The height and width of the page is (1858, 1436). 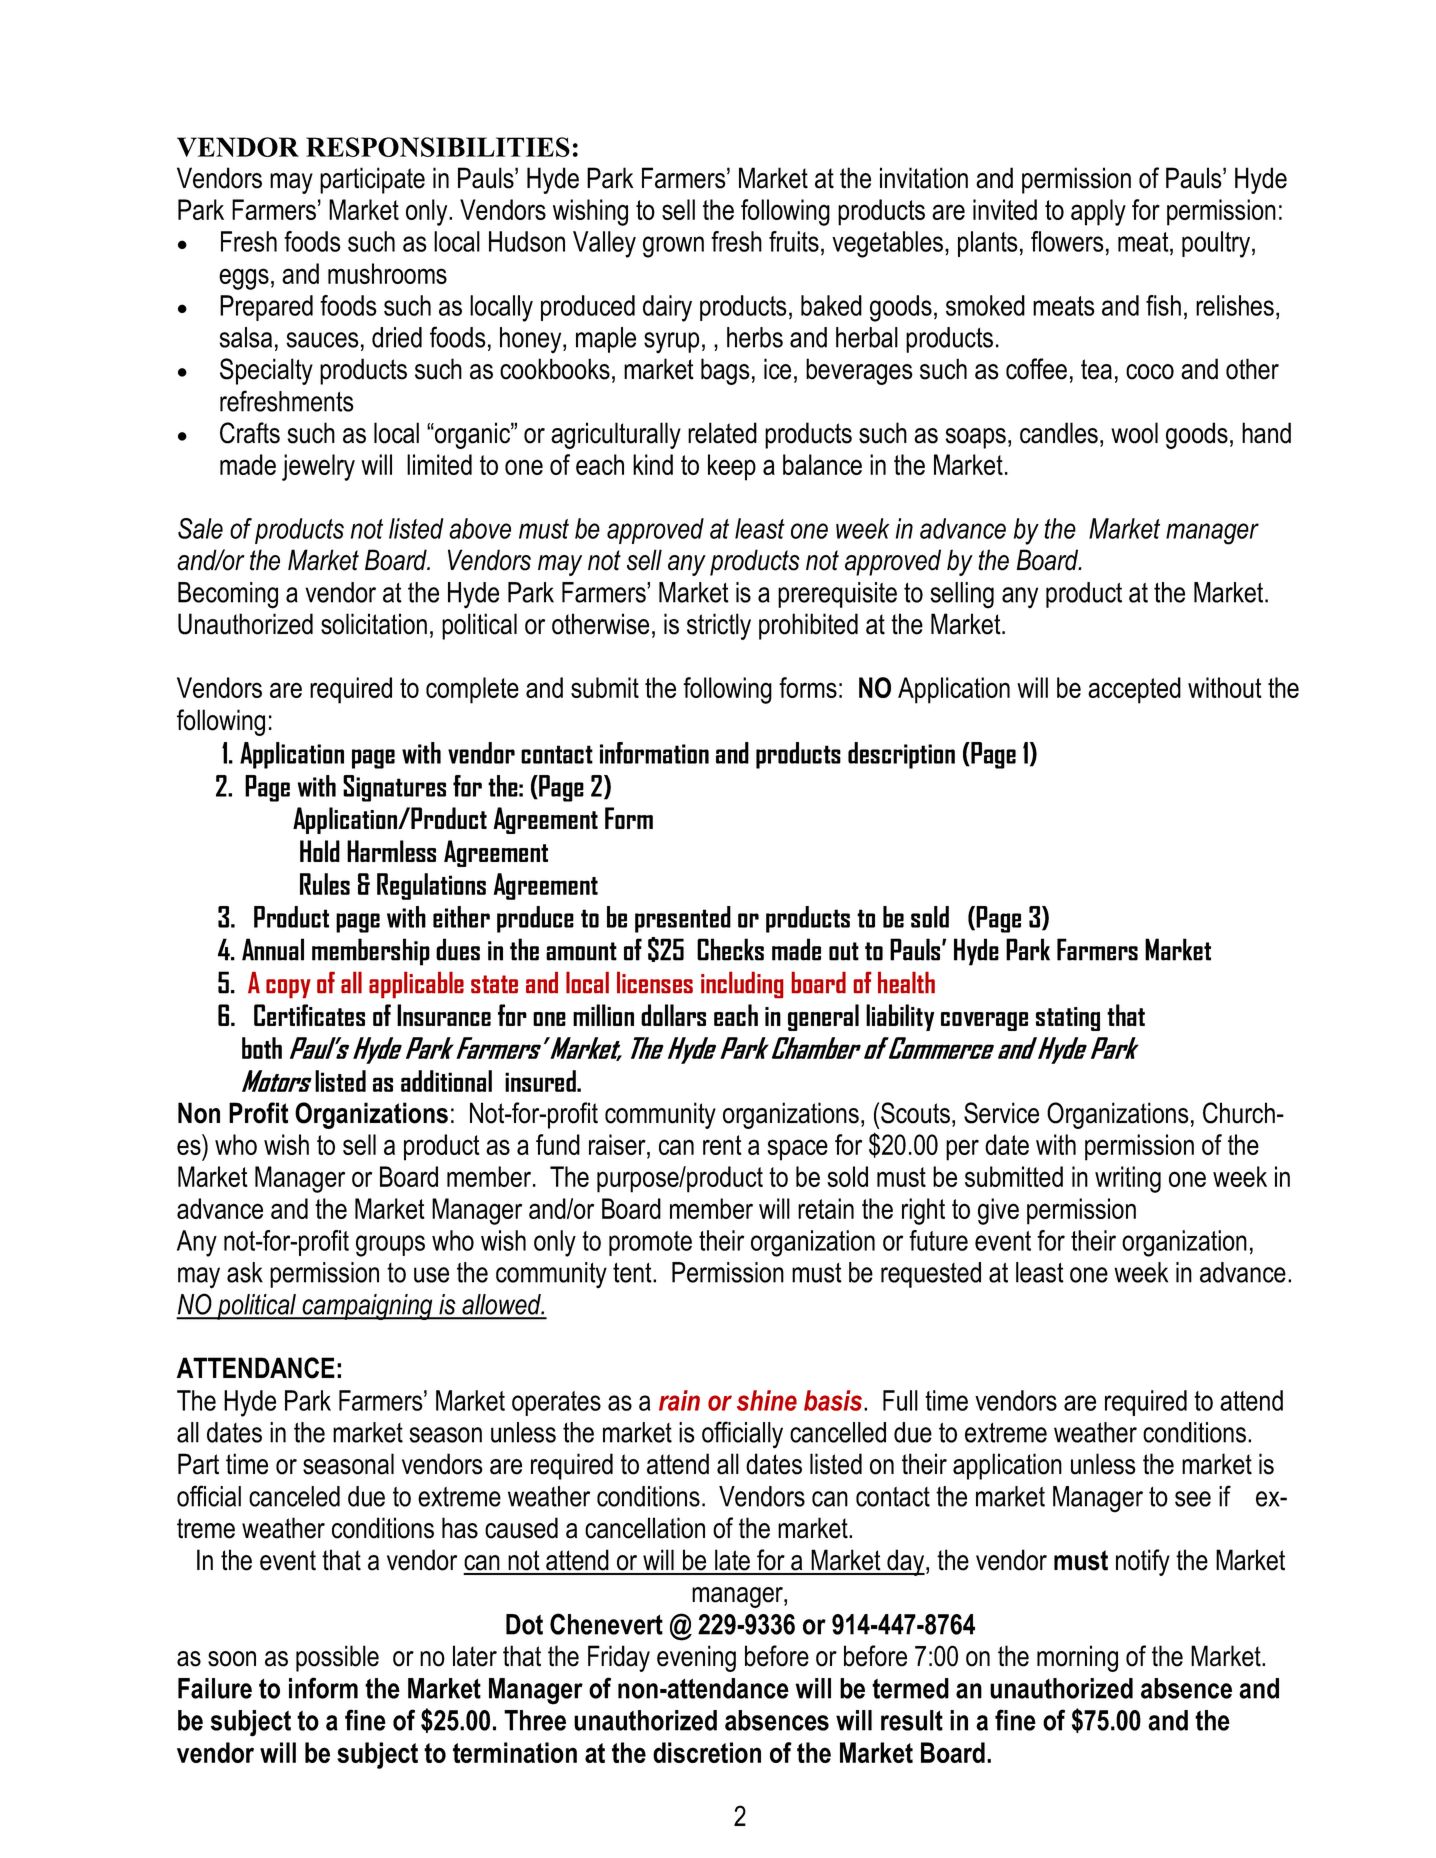 I want to click on apply, so click(x=1098, y=212).
